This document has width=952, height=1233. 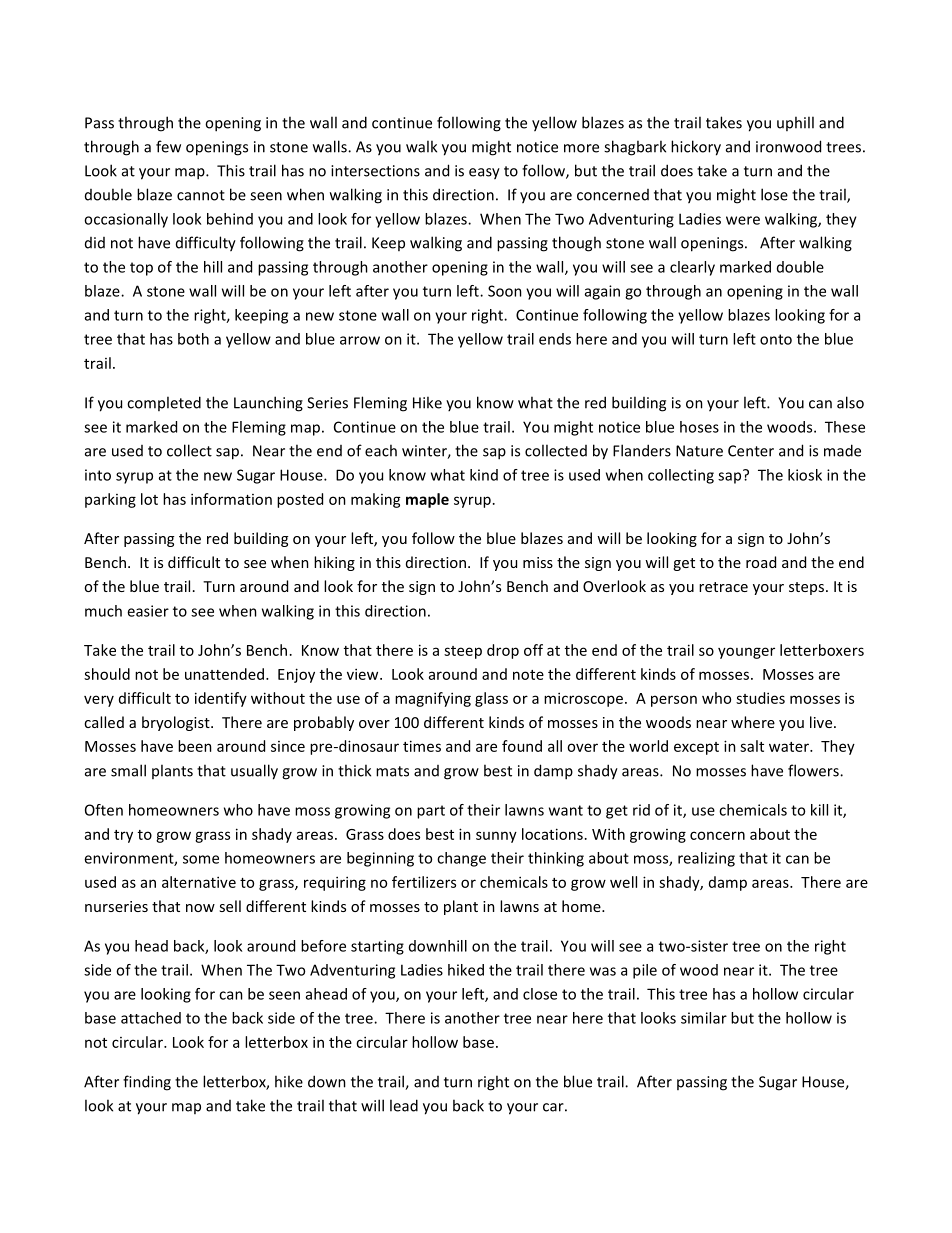 I want to click on finding, so click(x=147, y=1083).
